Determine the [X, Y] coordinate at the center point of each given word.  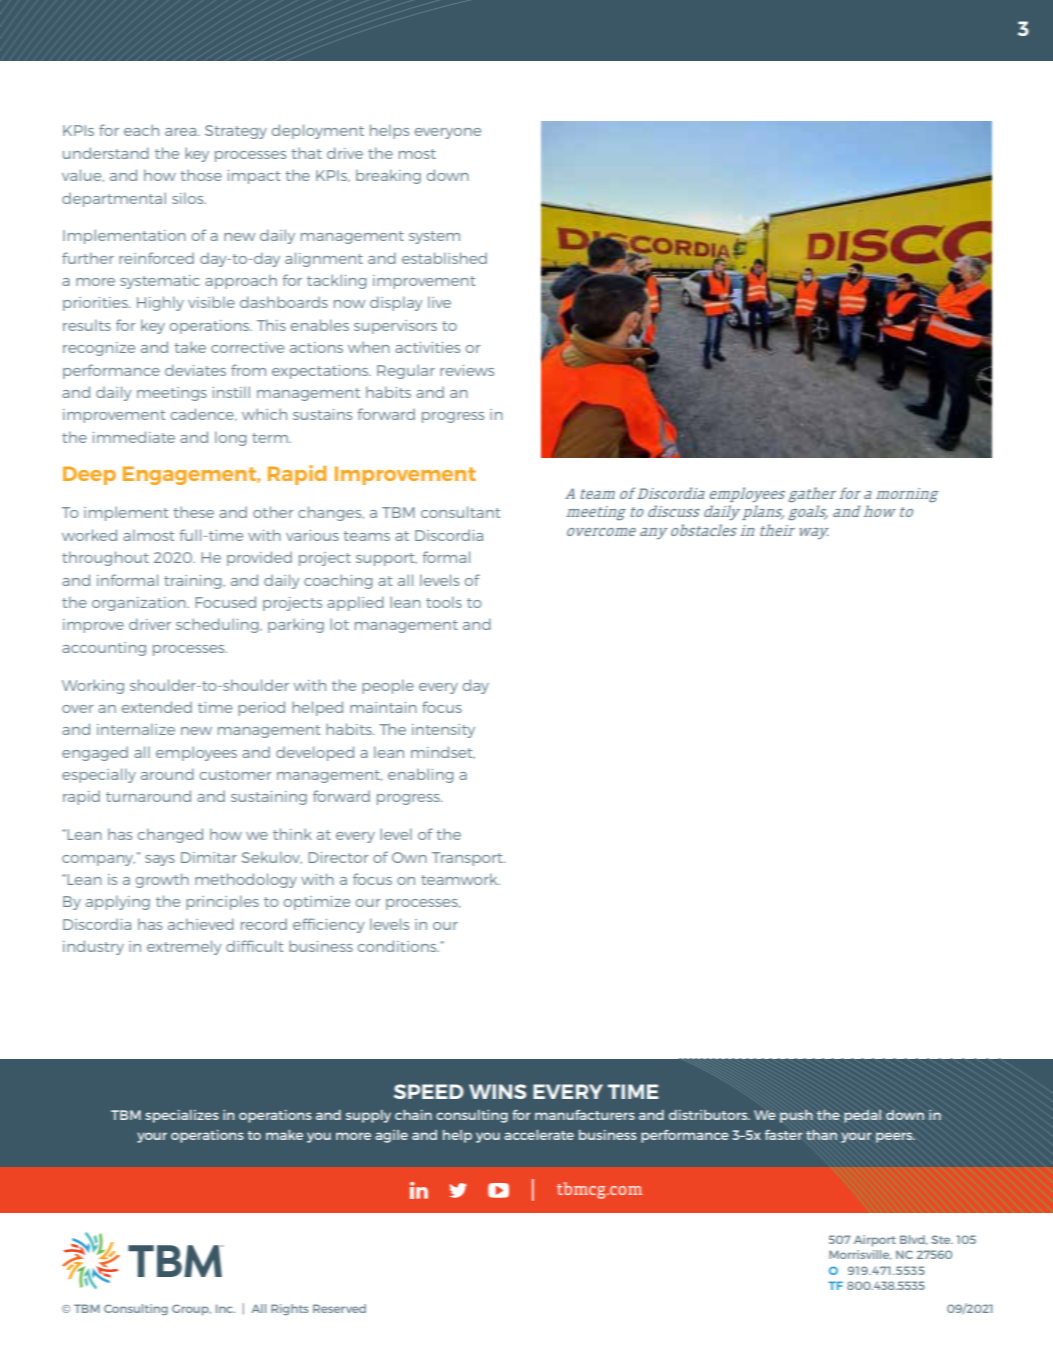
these [193, 512]
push [796, 1116]
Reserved [339, 1308]
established [444, 258]
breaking [388, 176]
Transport [468, 859]
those [201, 175]
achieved [201, 924]
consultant [460, 512]
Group [191, 1309]
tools [444, 602]
